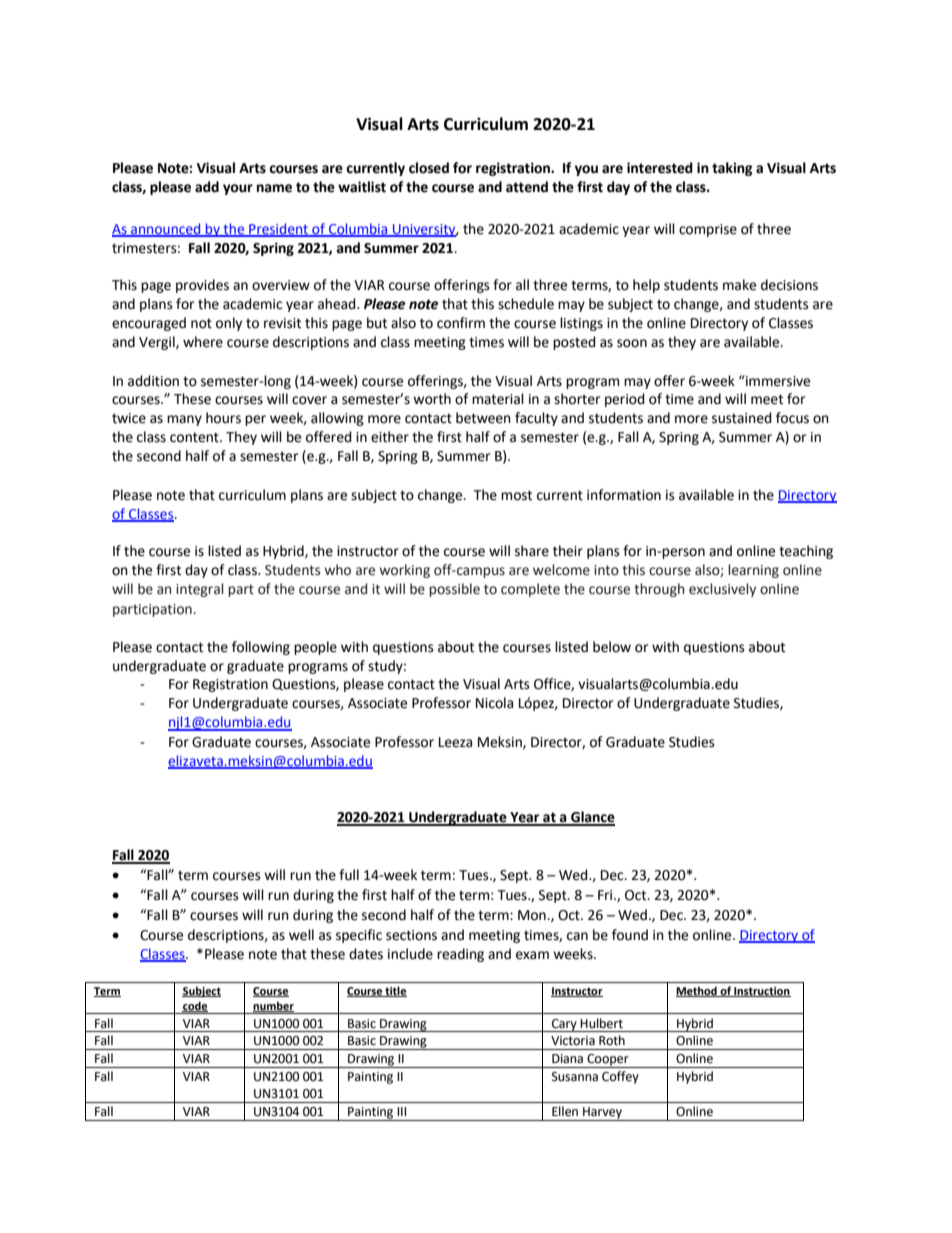 Image resolution: width=952 pixels, height=1233 pixels. I want to click on your, so click(238, 189).
